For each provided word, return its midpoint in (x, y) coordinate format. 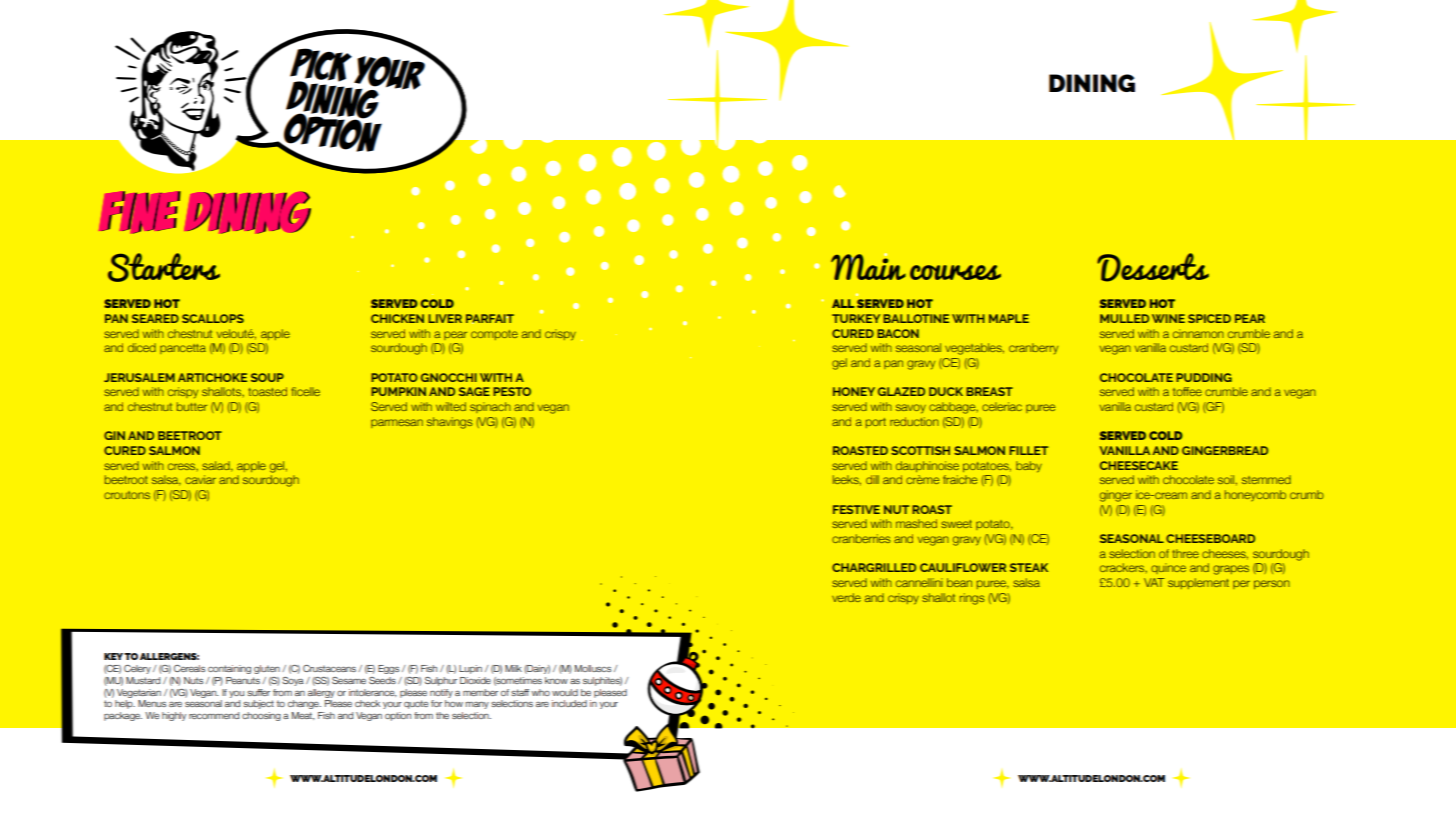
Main (868, 266)
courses (955, 272)
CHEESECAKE (1139, 465)
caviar (200, 479)
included (569, 703)
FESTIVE (856, 509)
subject (258, 704)
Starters (164, 267)
